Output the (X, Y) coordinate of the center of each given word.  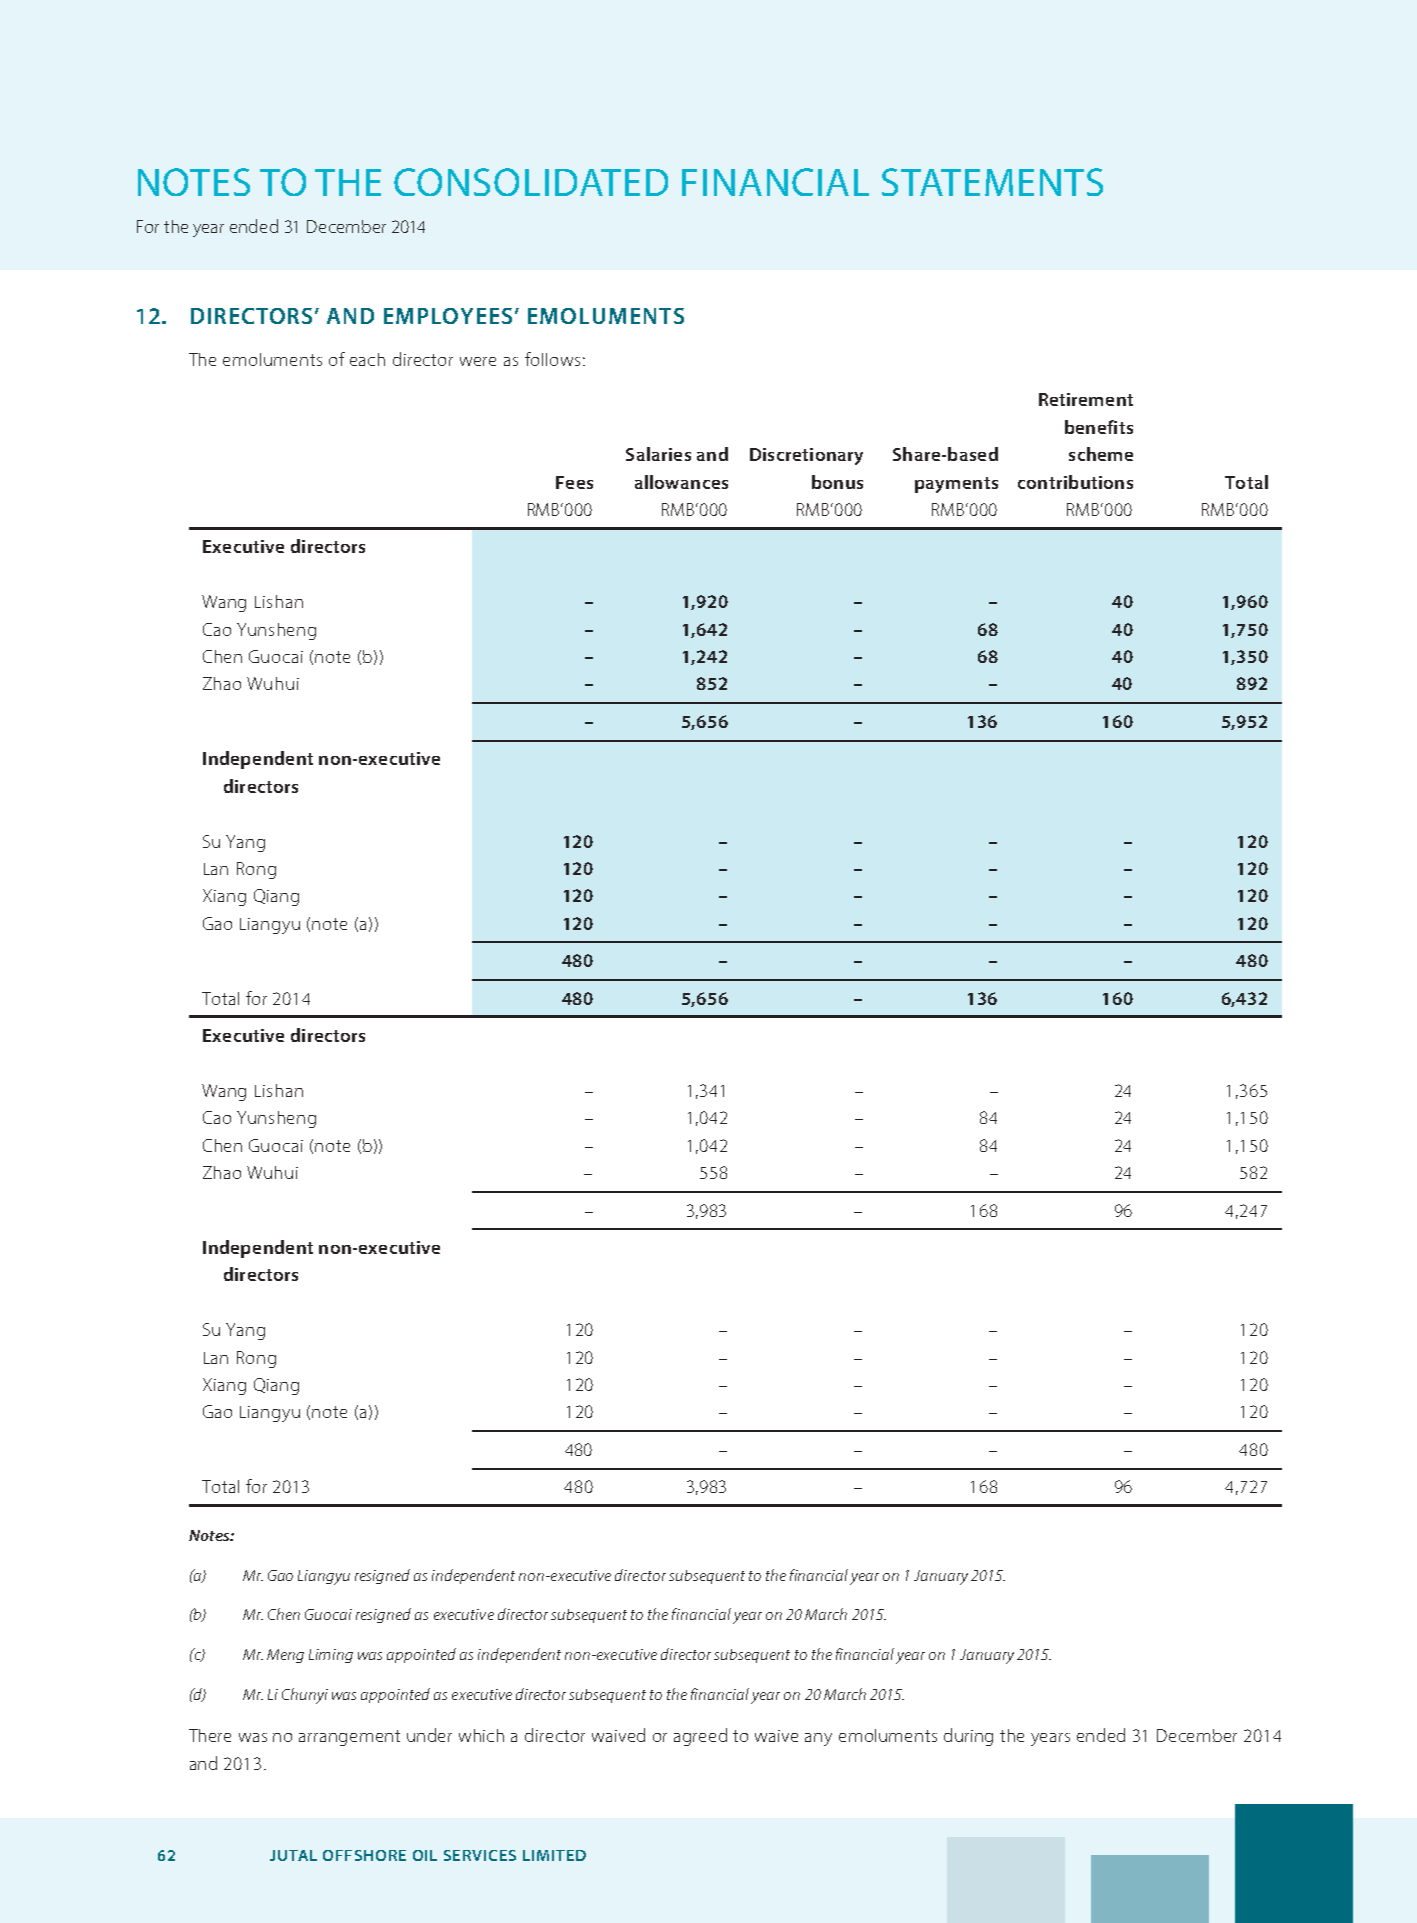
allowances (681, 482)
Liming (331, 1656)
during (968, 1737)
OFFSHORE (364, 1855)
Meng (285, 1656)
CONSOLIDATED (531, 182)
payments (956, 485)
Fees (574, 482)
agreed (700, 1737)
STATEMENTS (992, 182)
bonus (837, 482)
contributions (1075, 482)
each (367, 359)
